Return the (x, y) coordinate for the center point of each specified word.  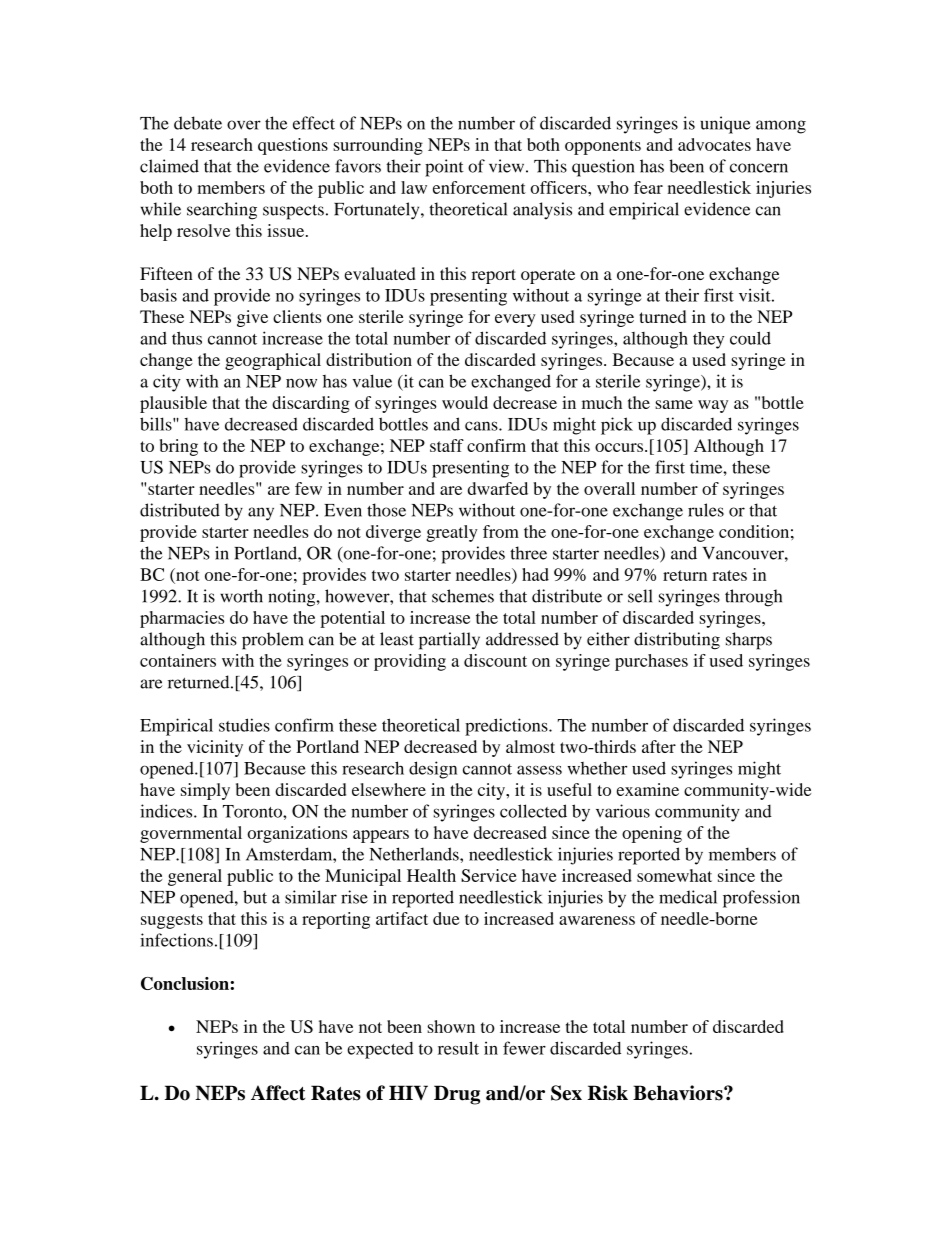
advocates (714, 144)
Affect (278, 1093)
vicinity (215, 748)
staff (447, 445)
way (713, 406)
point (444, 168)
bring (179, 447)
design (433, 770)
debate (198, 123)
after (659, 746)
